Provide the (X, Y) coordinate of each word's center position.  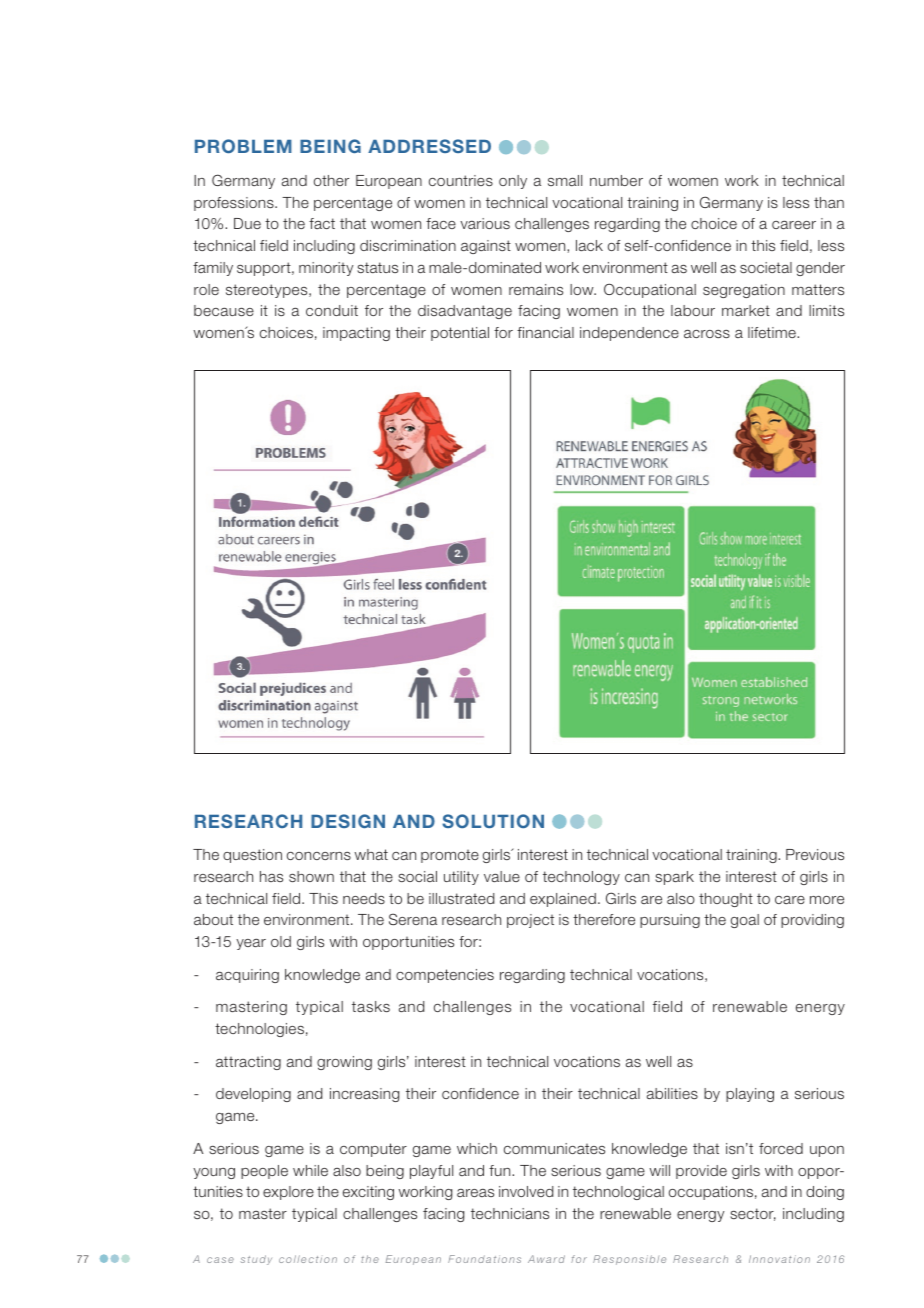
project (530, 921)
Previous (815, 854)
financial (545, 332)
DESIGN (348, 821)
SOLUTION (493, 821)
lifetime (773, 332)
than (829, 202)
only (513, 182)
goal (745, 921)
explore (288, 1193)
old (281, 941)
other (331, 180)
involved (526, 1191)
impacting (356, 334)
